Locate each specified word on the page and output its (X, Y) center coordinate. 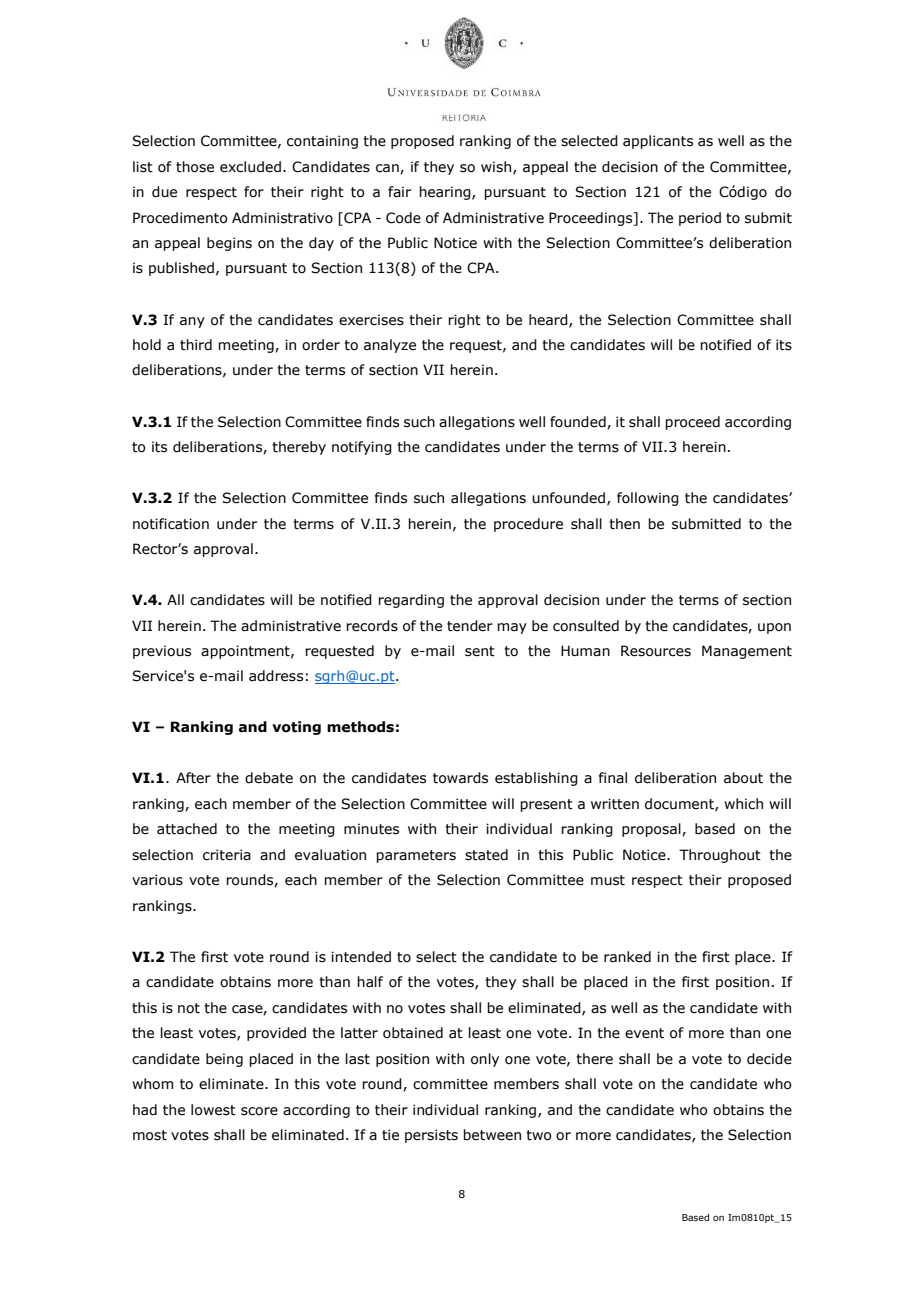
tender (470, 626)
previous (162, 652)
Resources (656, 651)
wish (497, 167)
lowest (213, 1110)
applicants (658, 142)
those (195, 167)
